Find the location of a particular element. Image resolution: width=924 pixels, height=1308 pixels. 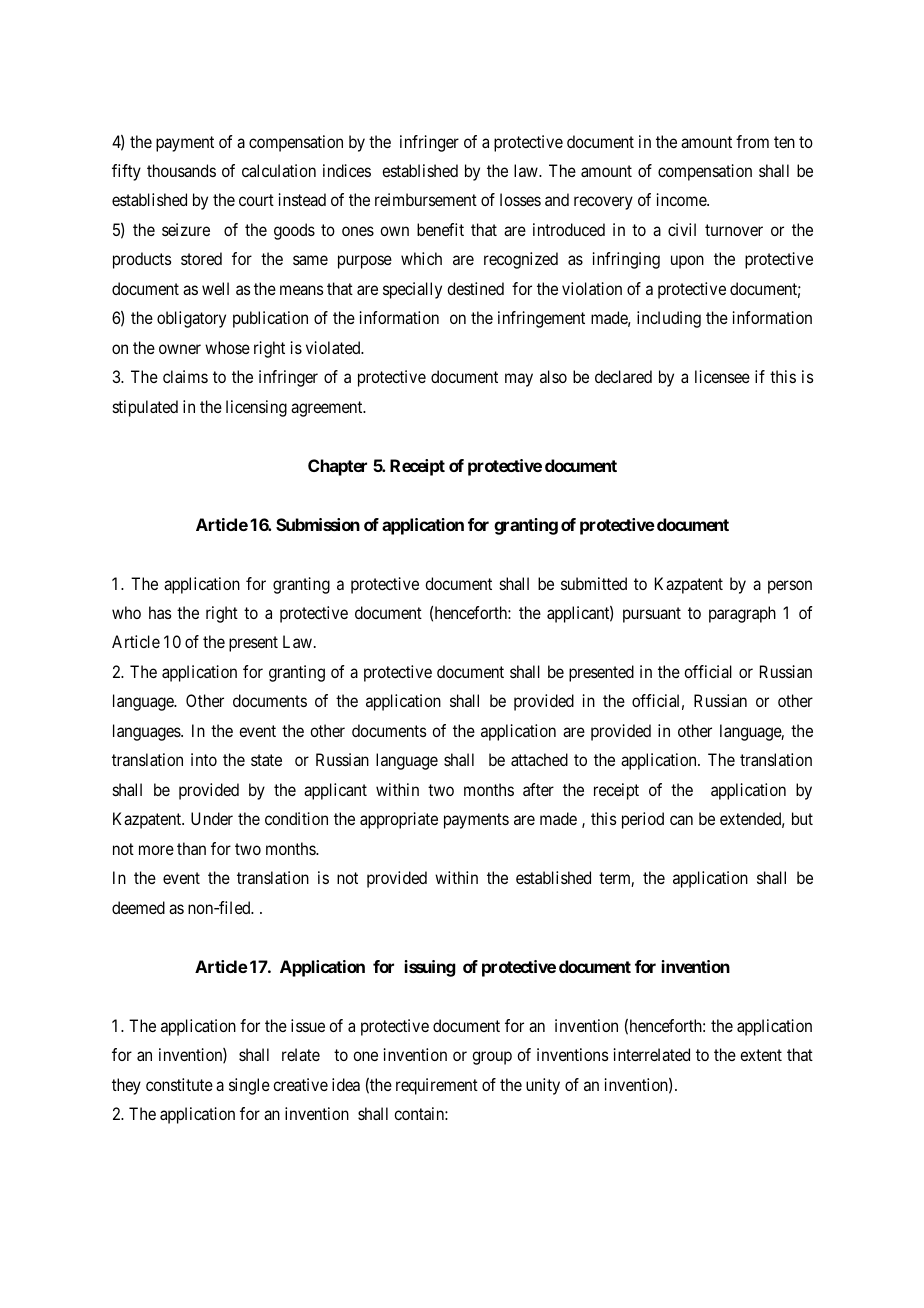

paragraph is located at coordinates (742, 614).
